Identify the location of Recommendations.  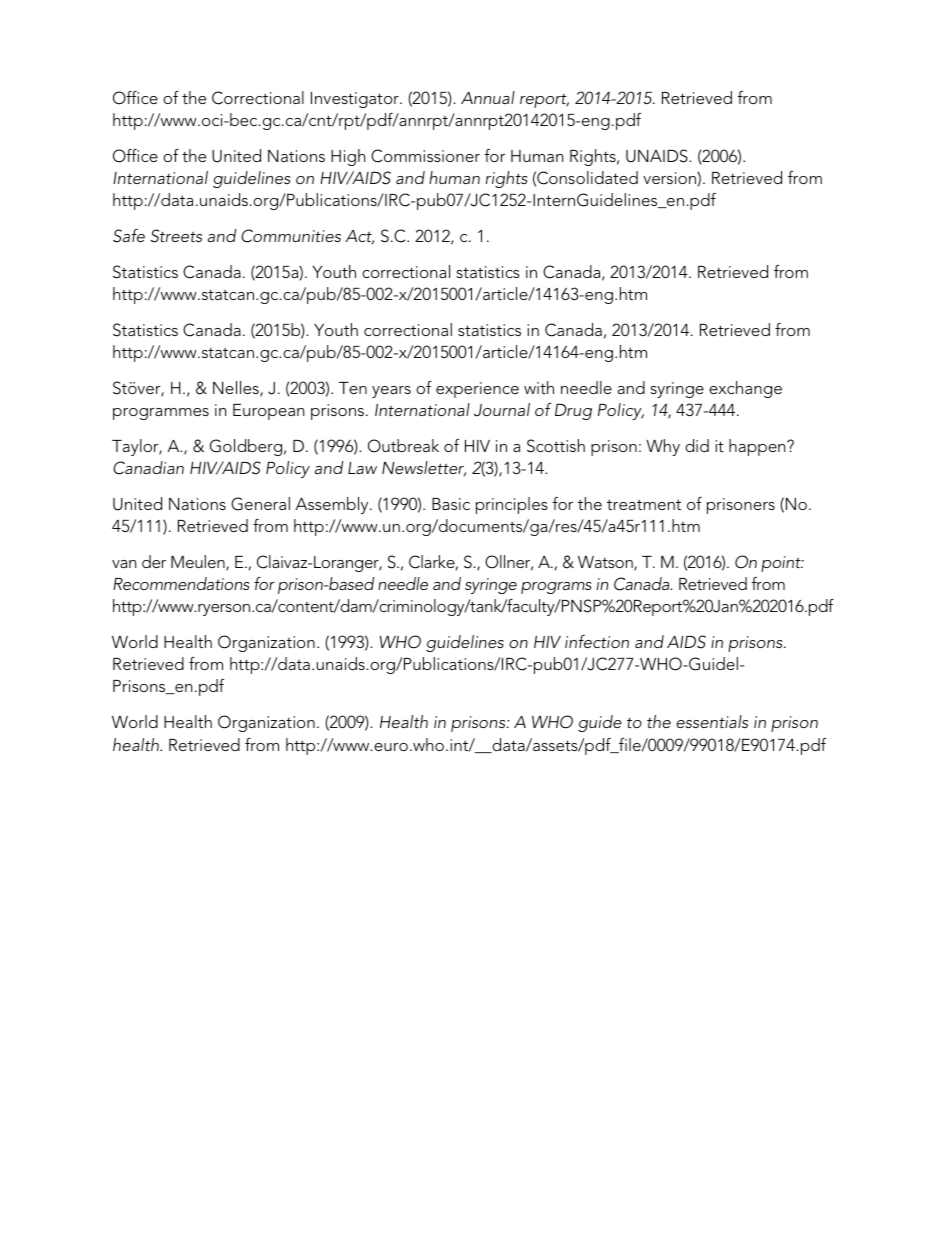
(181, 583).
